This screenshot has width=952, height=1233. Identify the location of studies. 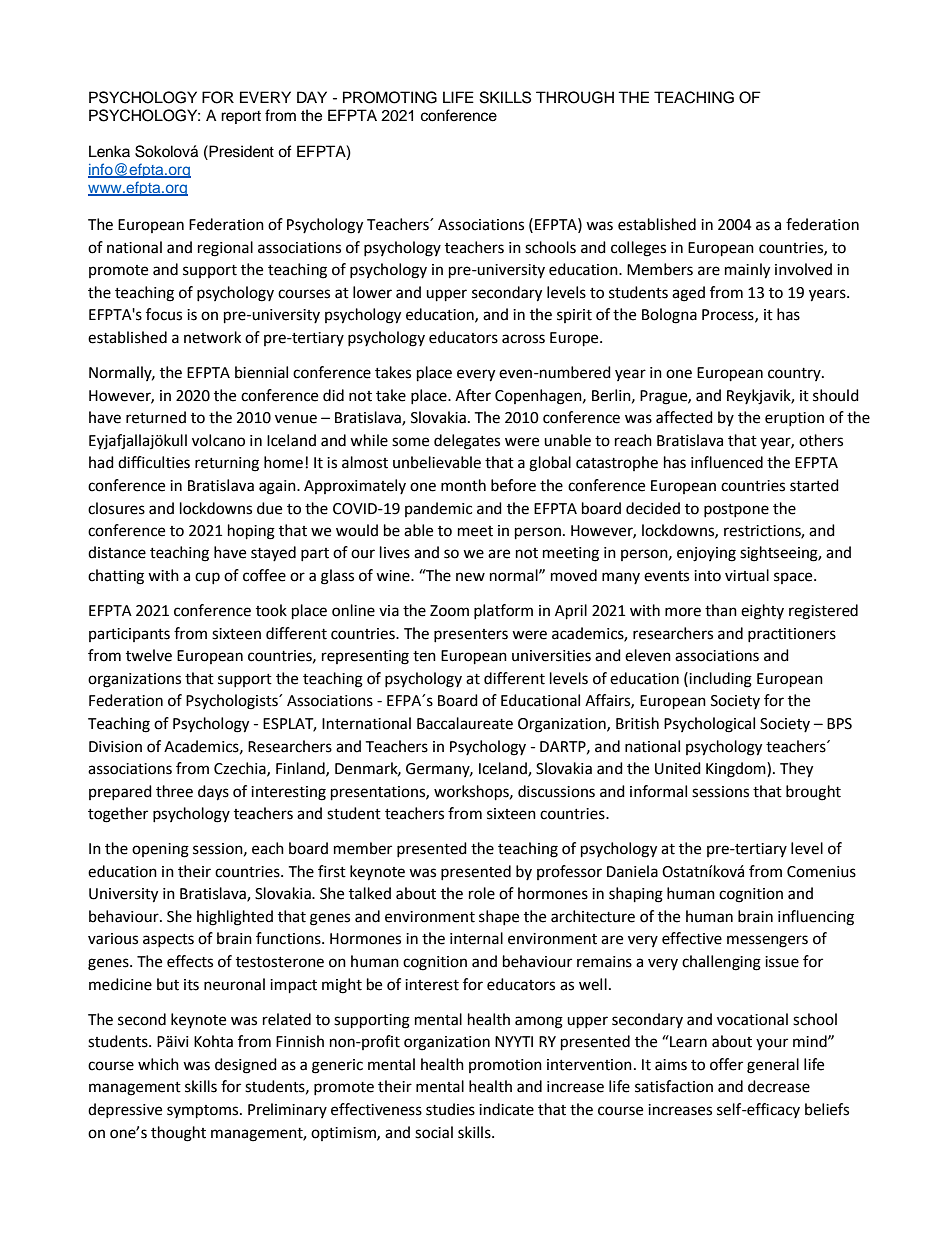
(450, 1109).
